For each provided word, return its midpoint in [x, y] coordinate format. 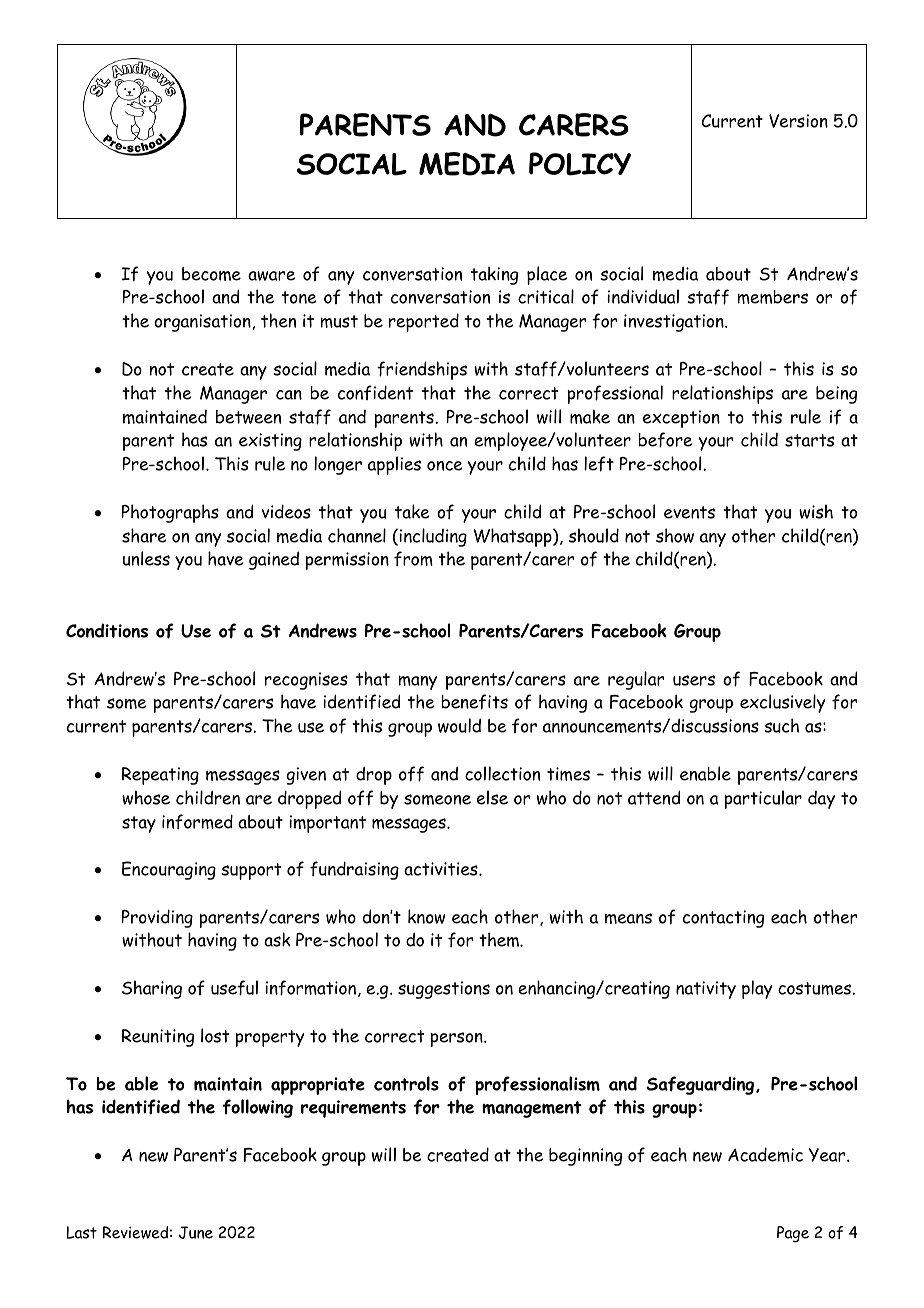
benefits [474, 702]
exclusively [782, 703]
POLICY [580, 164]
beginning [585, 1157]
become [211, 274]
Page [793, 1234]
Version [798, 121]
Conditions [107, 630]
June [196, 1232]
